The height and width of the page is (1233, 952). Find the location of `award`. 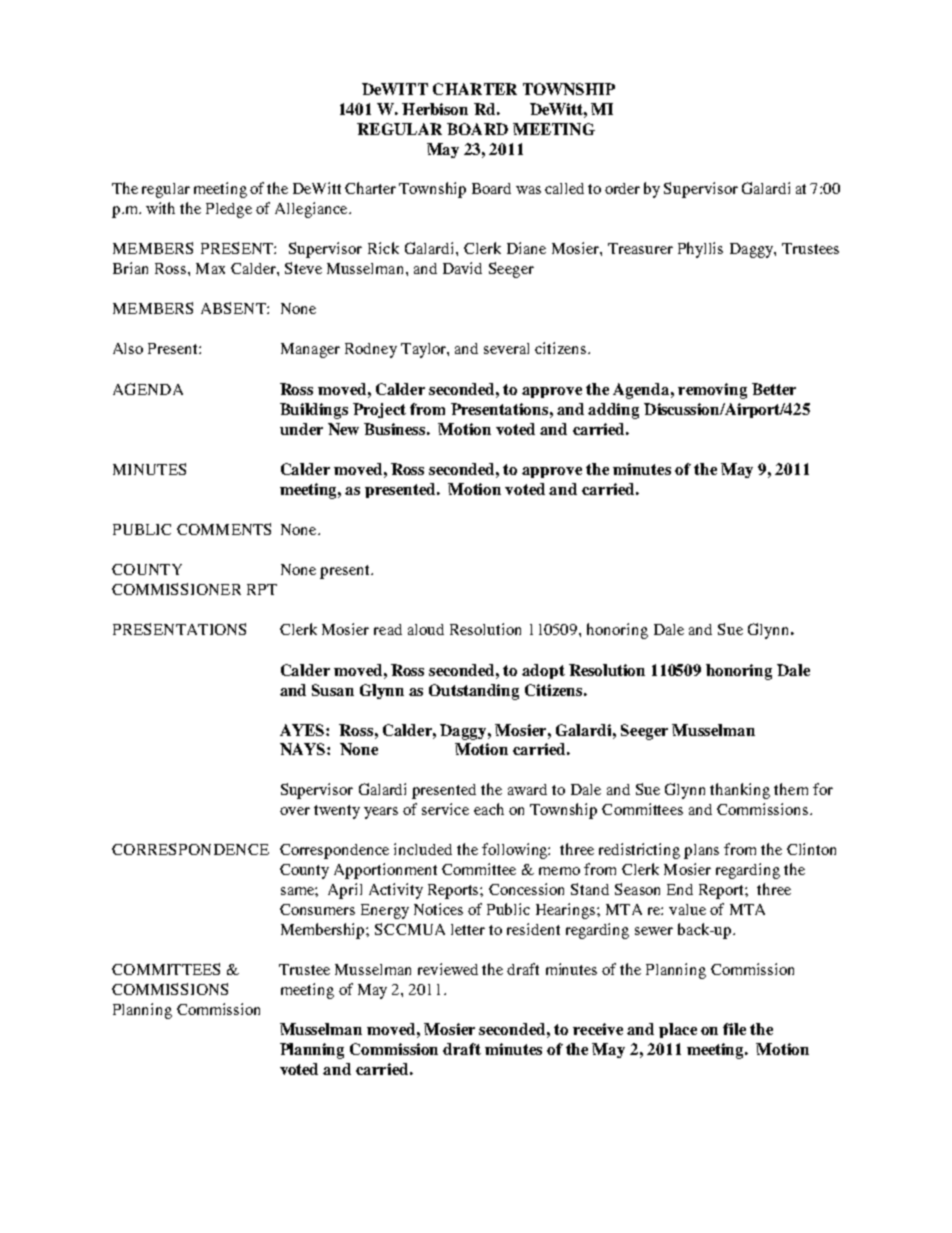

award is located at coordinates (527, 789).
